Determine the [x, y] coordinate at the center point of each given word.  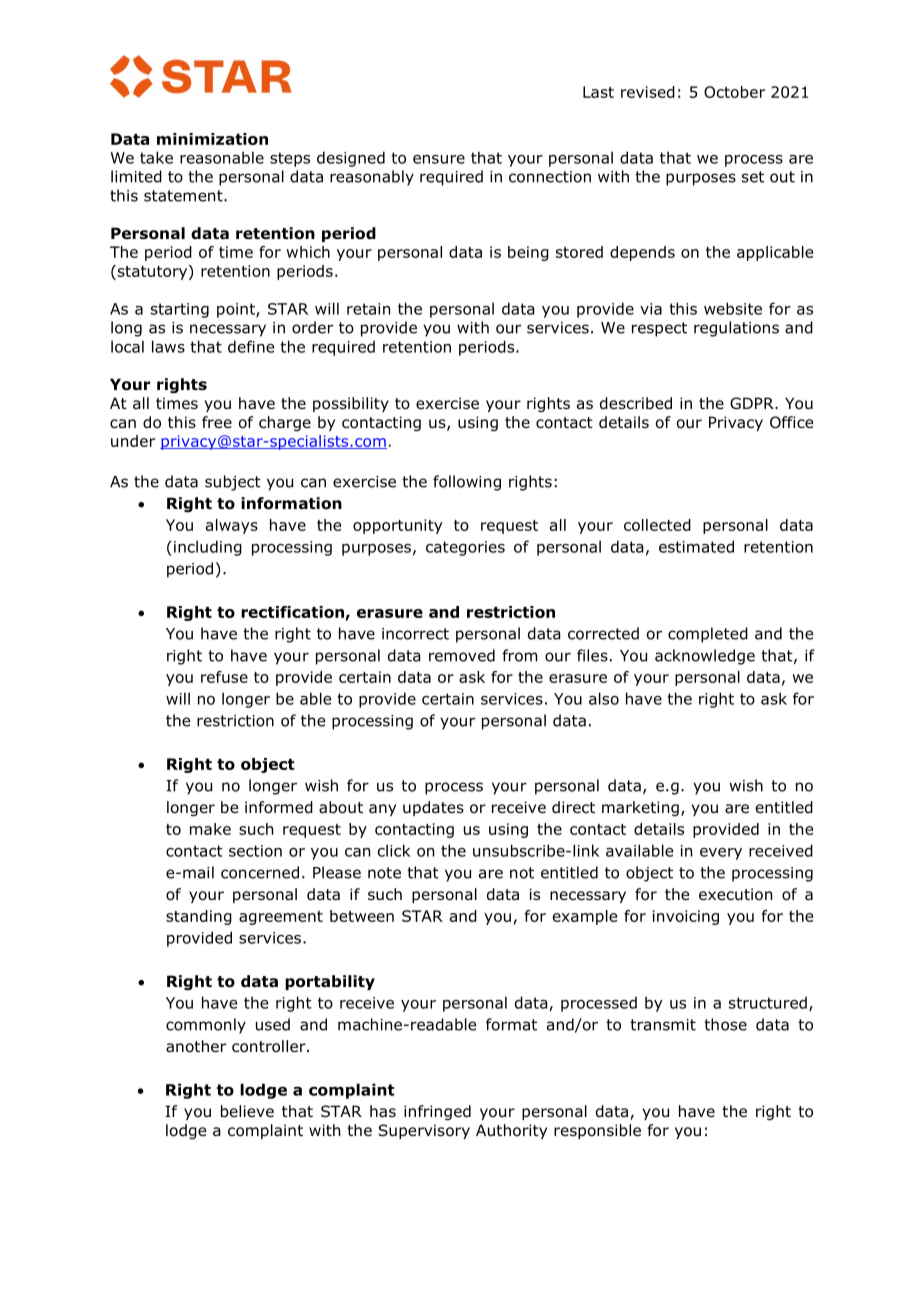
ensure [439, 159]
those [725, 1024]
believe [247, 1111]
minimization [212, 139]
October [734, 92]
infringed [437, 1112]
